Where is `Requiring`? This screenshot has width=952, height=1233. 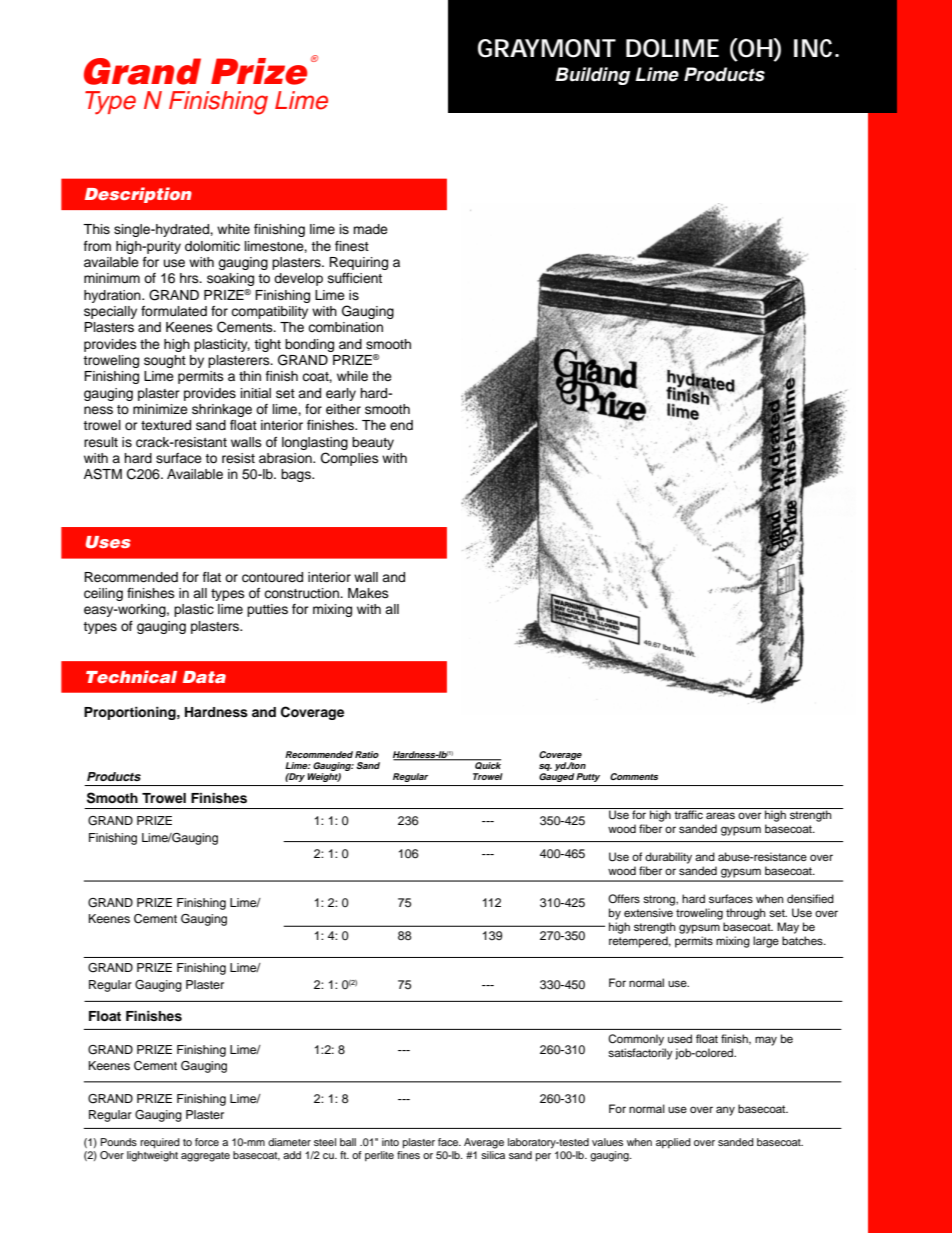 Requiring is located at coordinates (358, 263).
